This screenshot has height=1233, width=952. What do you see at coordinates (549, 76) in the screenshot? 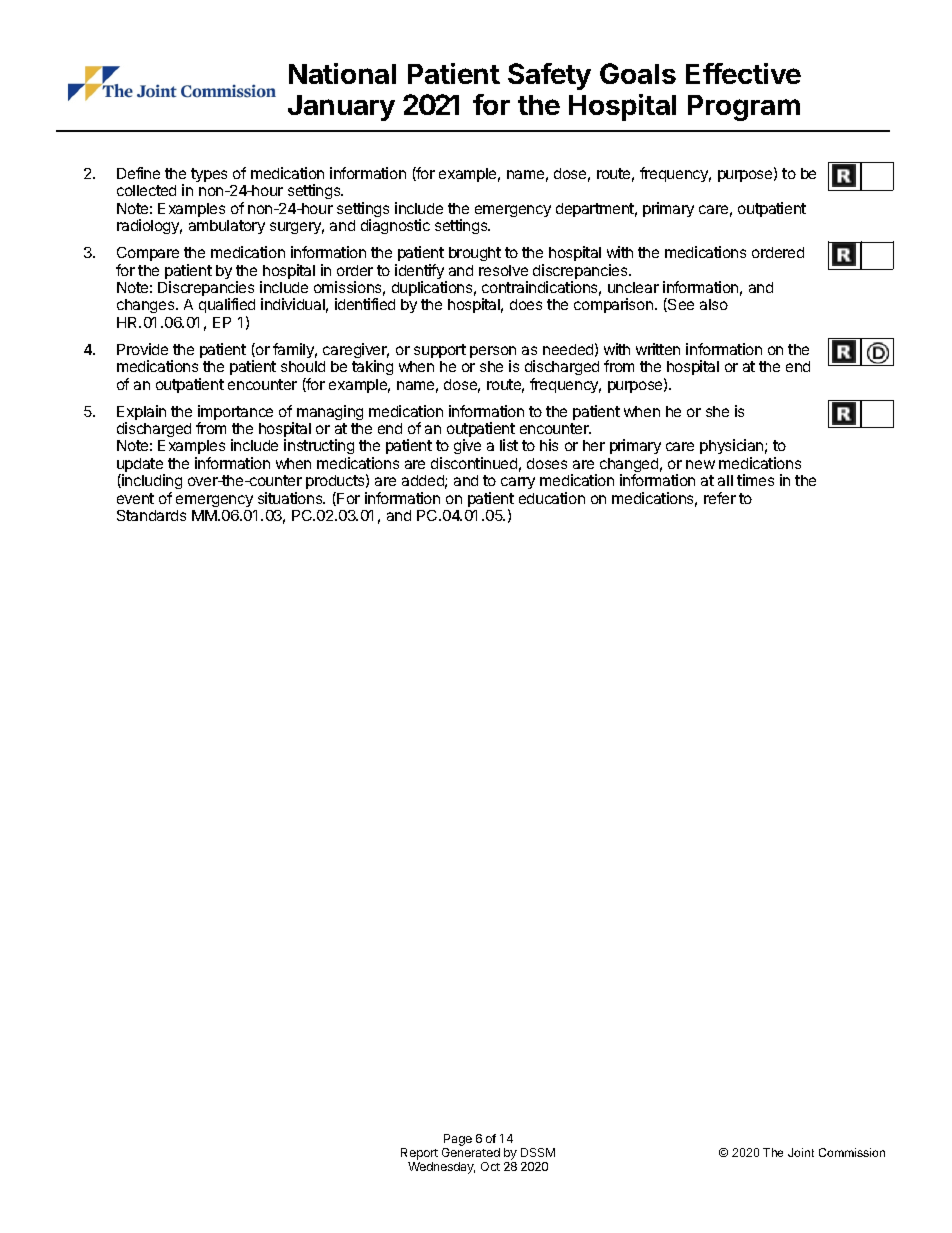
I see `Safety` at bounding box center [549, 76].
